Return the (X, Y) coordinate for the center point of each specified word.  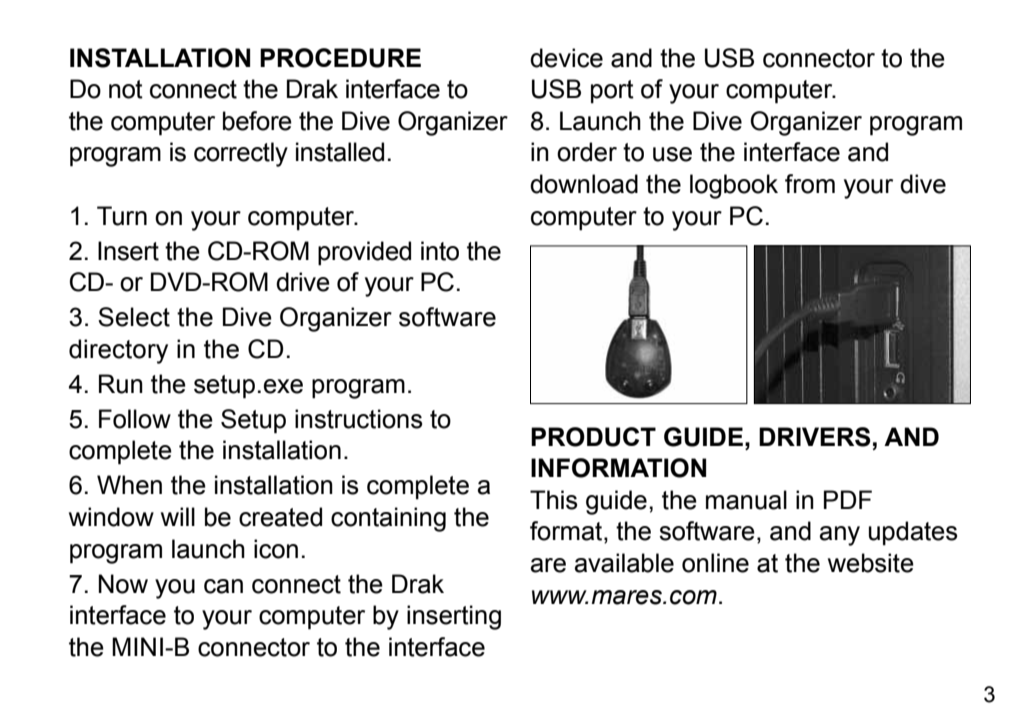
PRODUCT (593, 437)
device (566, 58)
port (612, 92)
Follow (135, 419)
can (223, 586)
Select (134, 317)
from (810, 184)
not (126, 89)
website (871, 563)
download (584, 184)
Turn (122, 216)
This (553, 500)
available (624, 563)
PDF (848, 499)
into (440, 251)
